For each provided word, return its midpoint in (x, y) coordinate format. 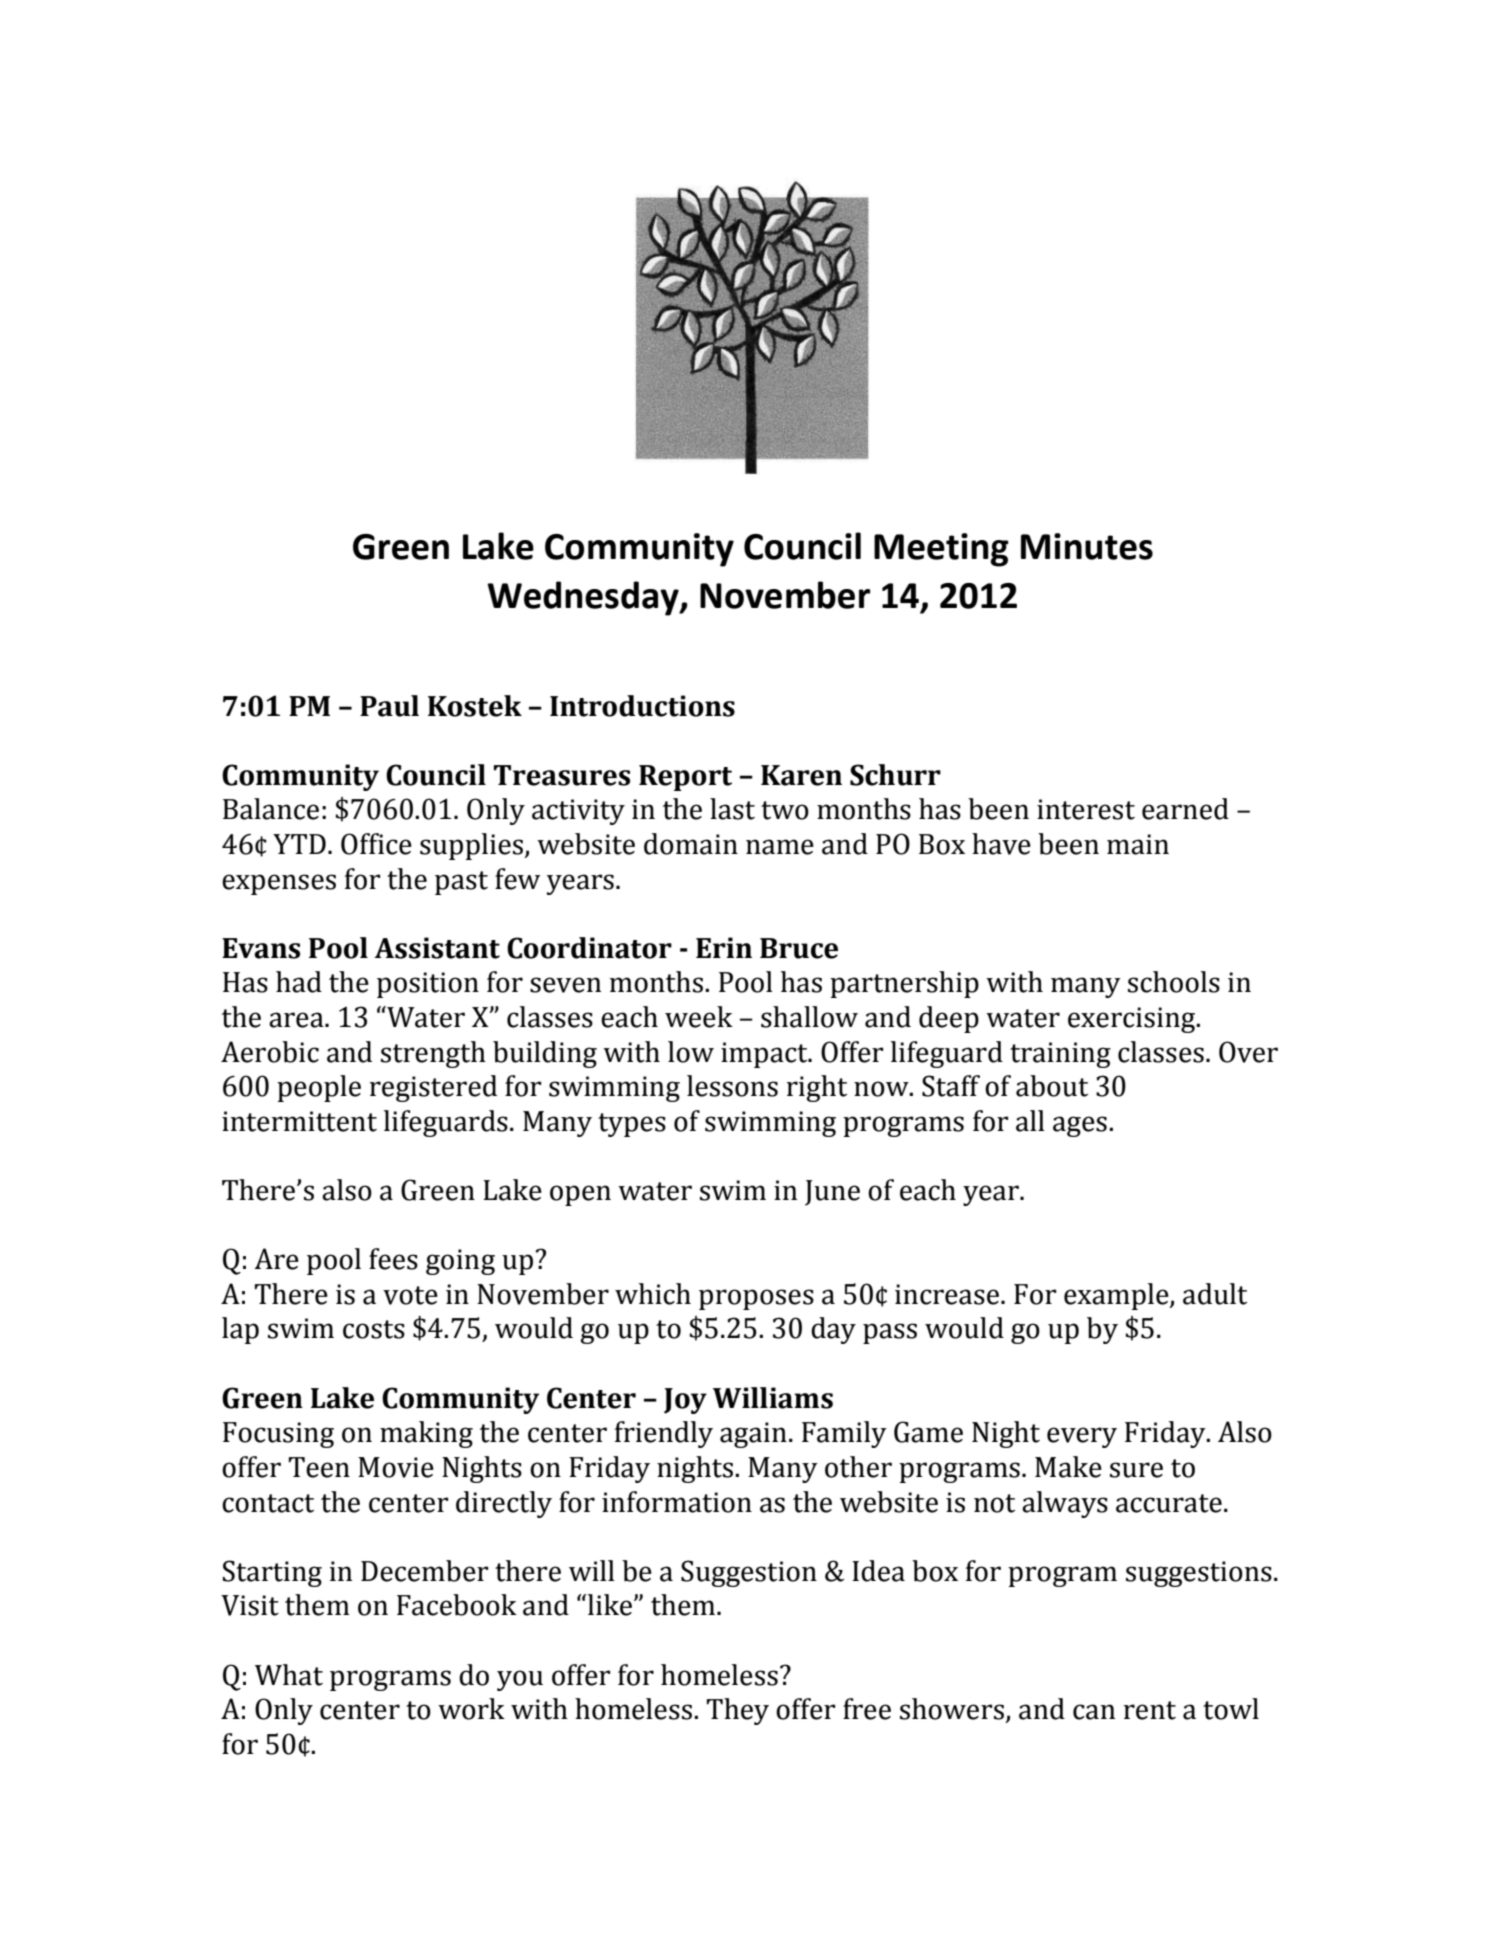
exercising (1133, 1020)
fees (393, 1259)
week (699, 1017)
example (1117, 1296)
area (297, 1020)
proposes (756, 1299)
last (732, 809)
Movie (396, 1467)
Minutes (1087, 546)
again (753, 1435)
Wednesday (584, 598)
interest (1086, 809)
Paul (389, 706)
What (289, 1675)
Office (376, 844)
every (1082, 1437)
